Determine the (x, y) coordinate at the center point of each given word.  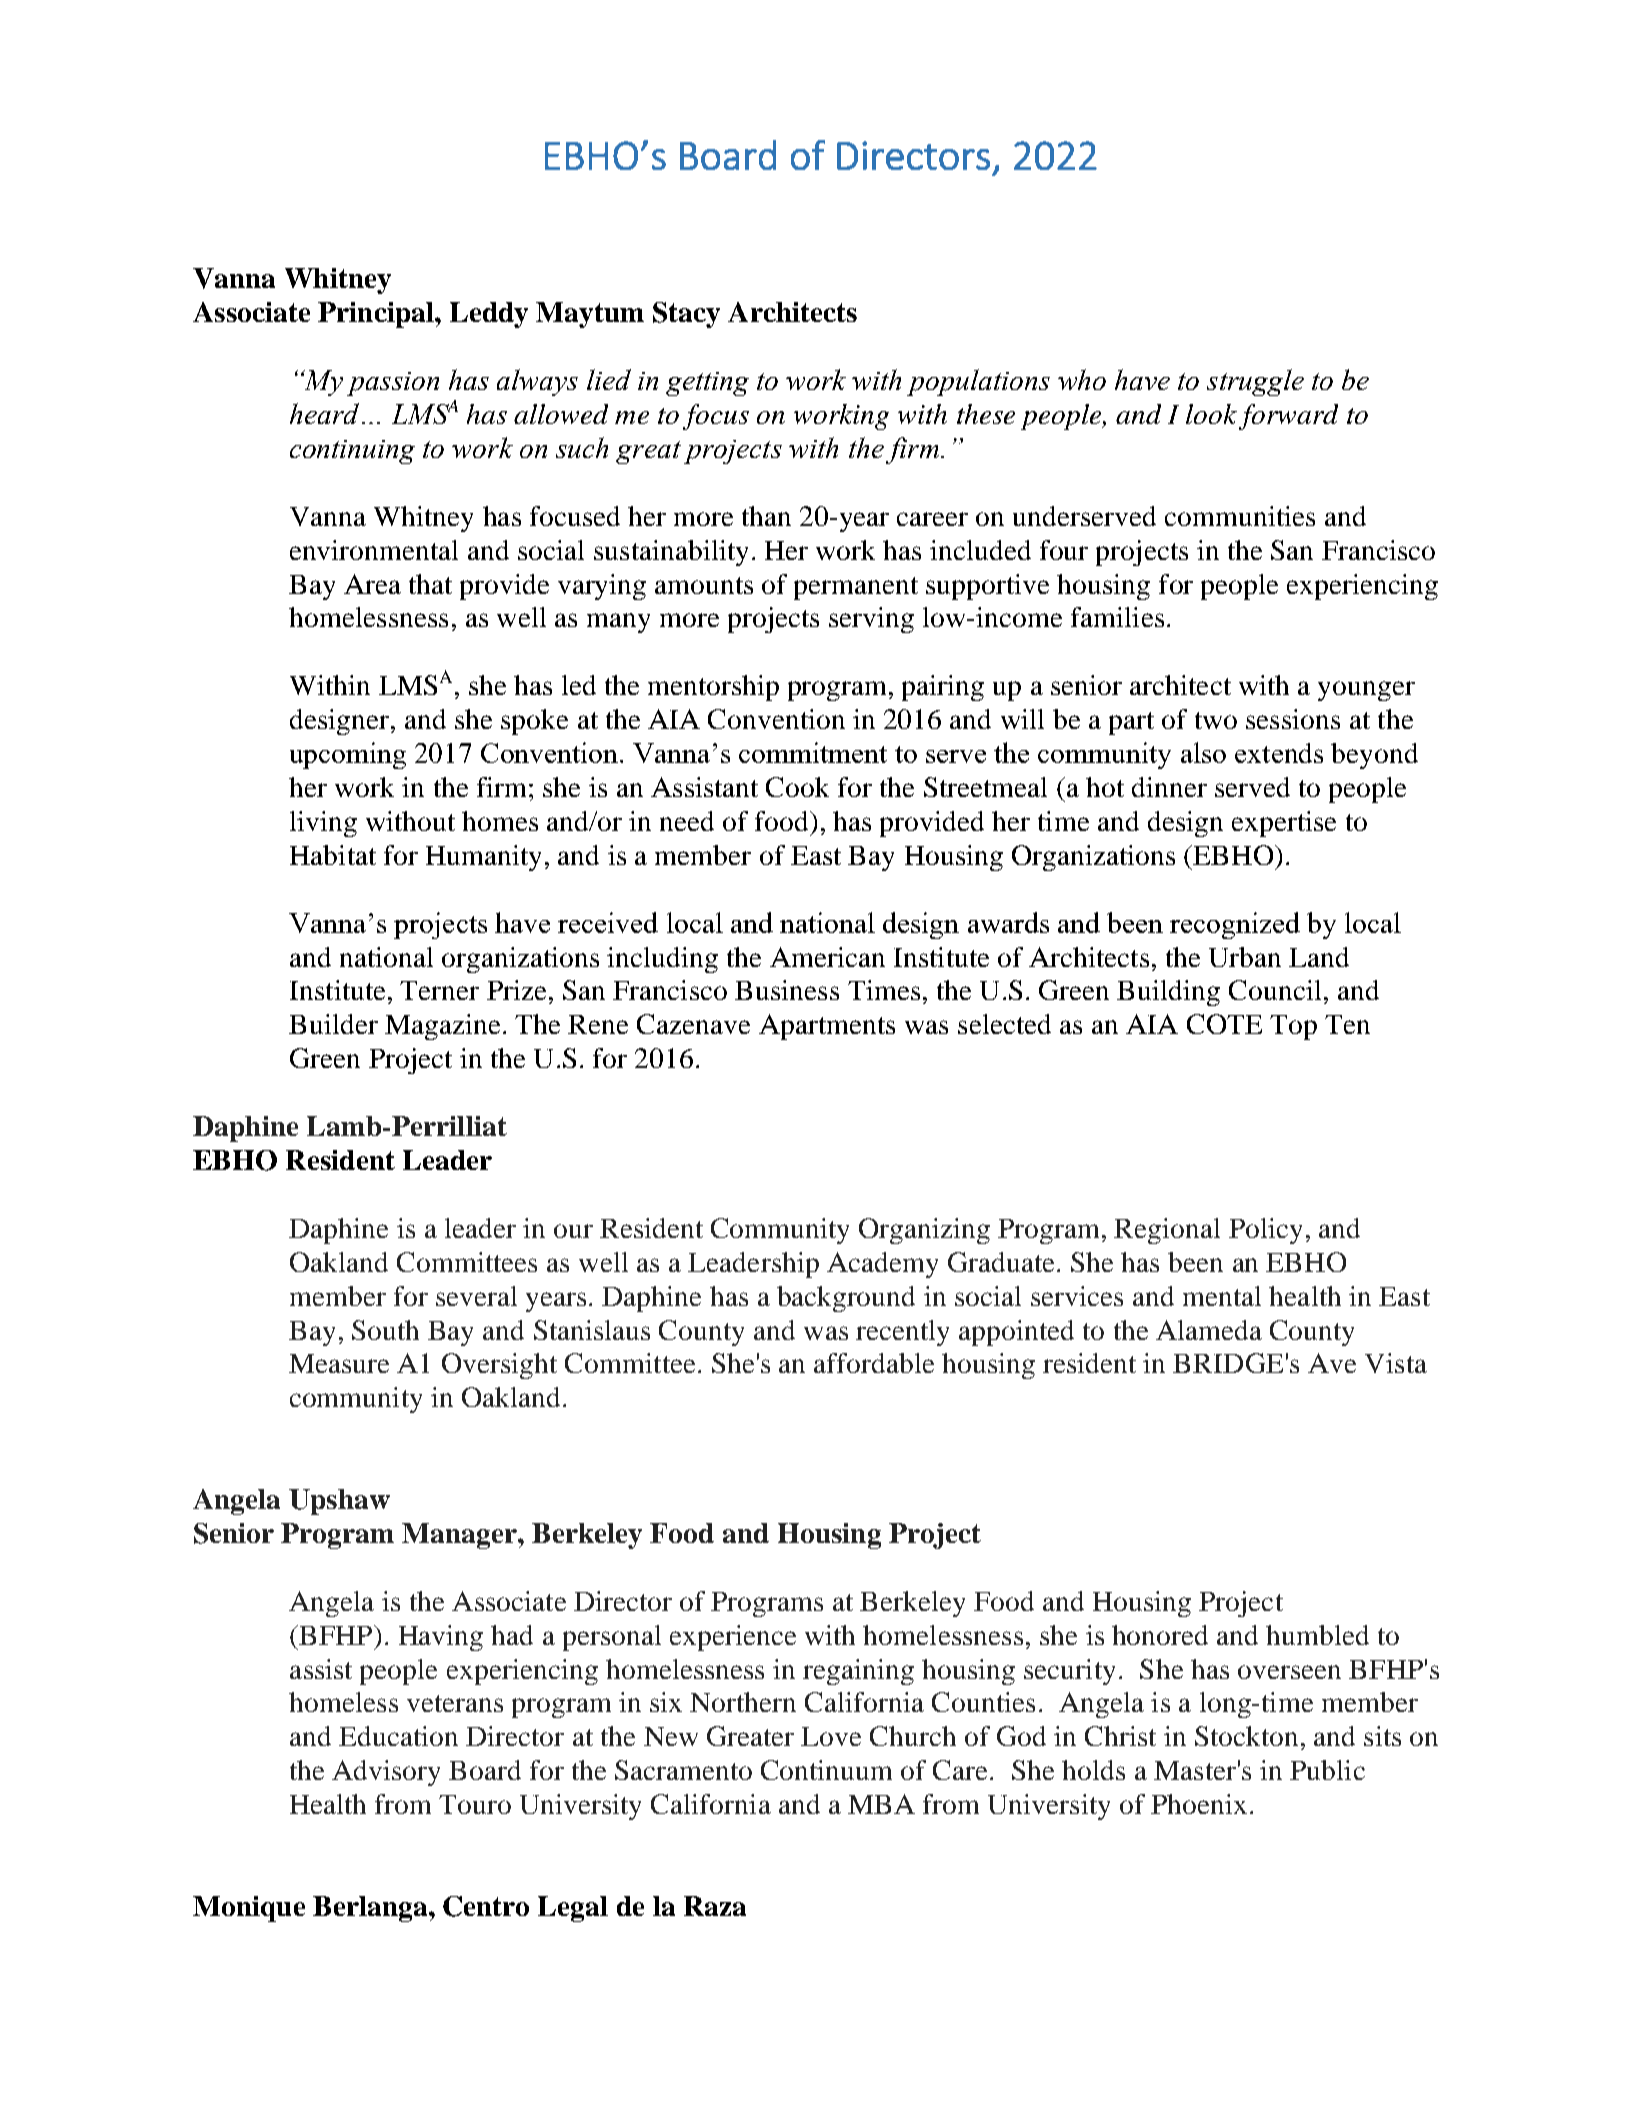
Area (372, 584)
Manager (460, 1536)
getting (707, 384)
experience (733, 1638)
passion (393, 384)
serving (871, 620)
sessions (1293, 719)
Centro (486, 1906)
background (846, 1299)
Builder (333, 1024)
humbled (1317, 1635)
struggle (1255, 382)
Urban (1245, 957)
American (827, 957)
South (385, 1330)
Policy (1265, 1231)
